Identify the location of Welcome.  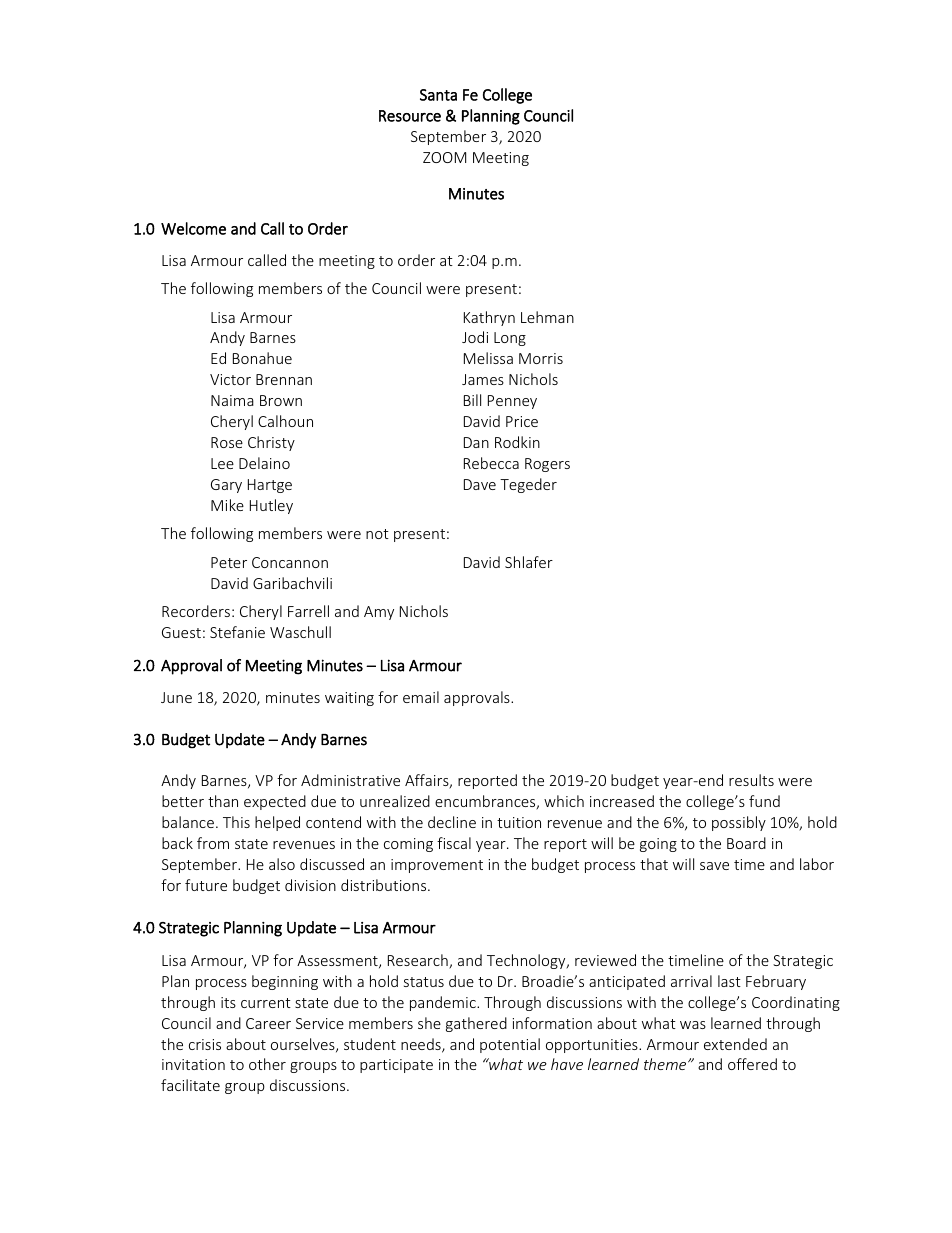
(193, 228).
